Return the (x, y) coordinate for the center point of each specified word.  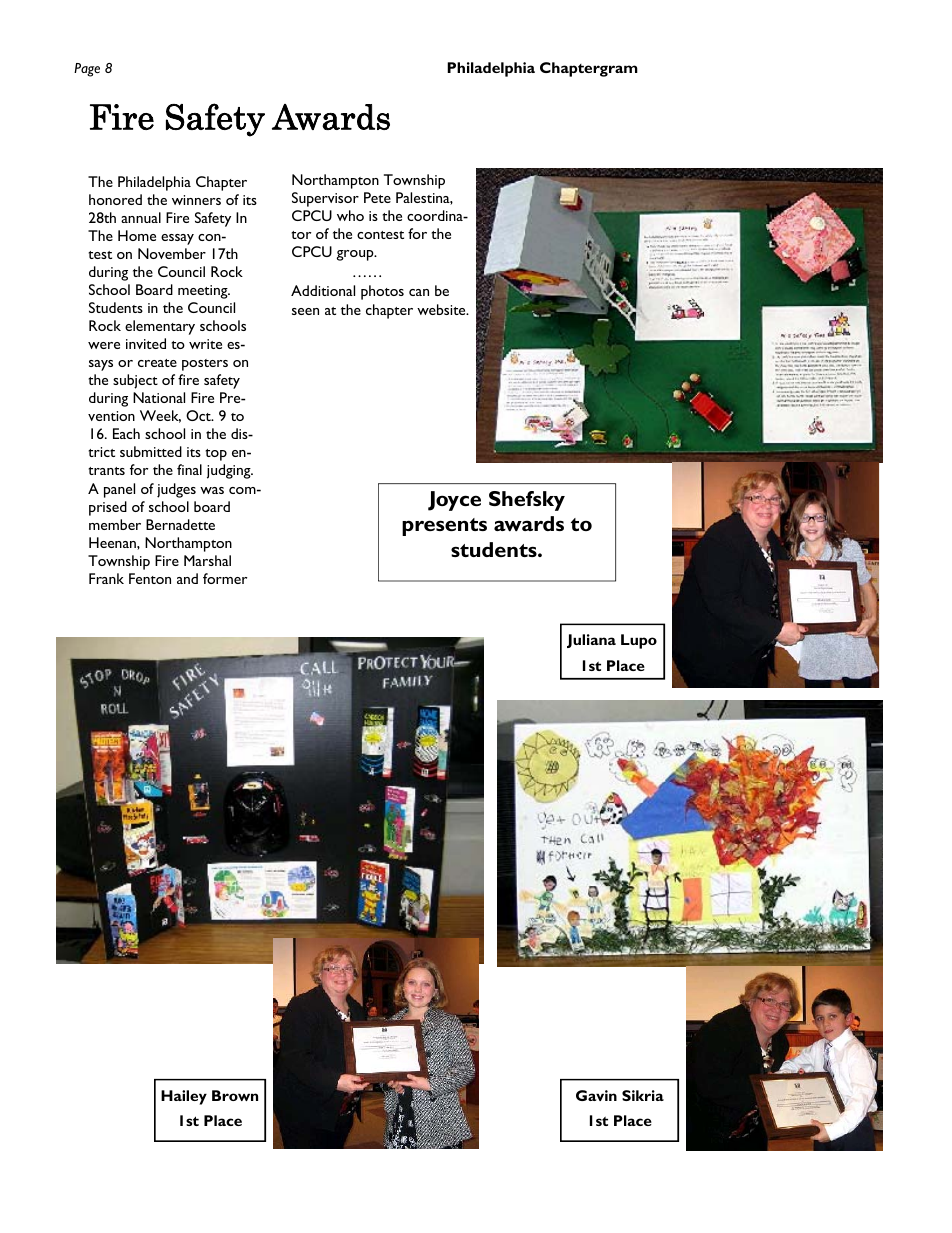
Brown (235, 1095)
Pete (377, 197)
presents (444, 527)
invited (146, 343)
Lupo (639, 641)
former (225, 578)
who (350, 215)
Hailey (184, 1097)
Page (87, 70)
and (187, 578)
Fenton (150, 578)
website (442, 309)
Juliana (591, 641)
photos (382, 292)
